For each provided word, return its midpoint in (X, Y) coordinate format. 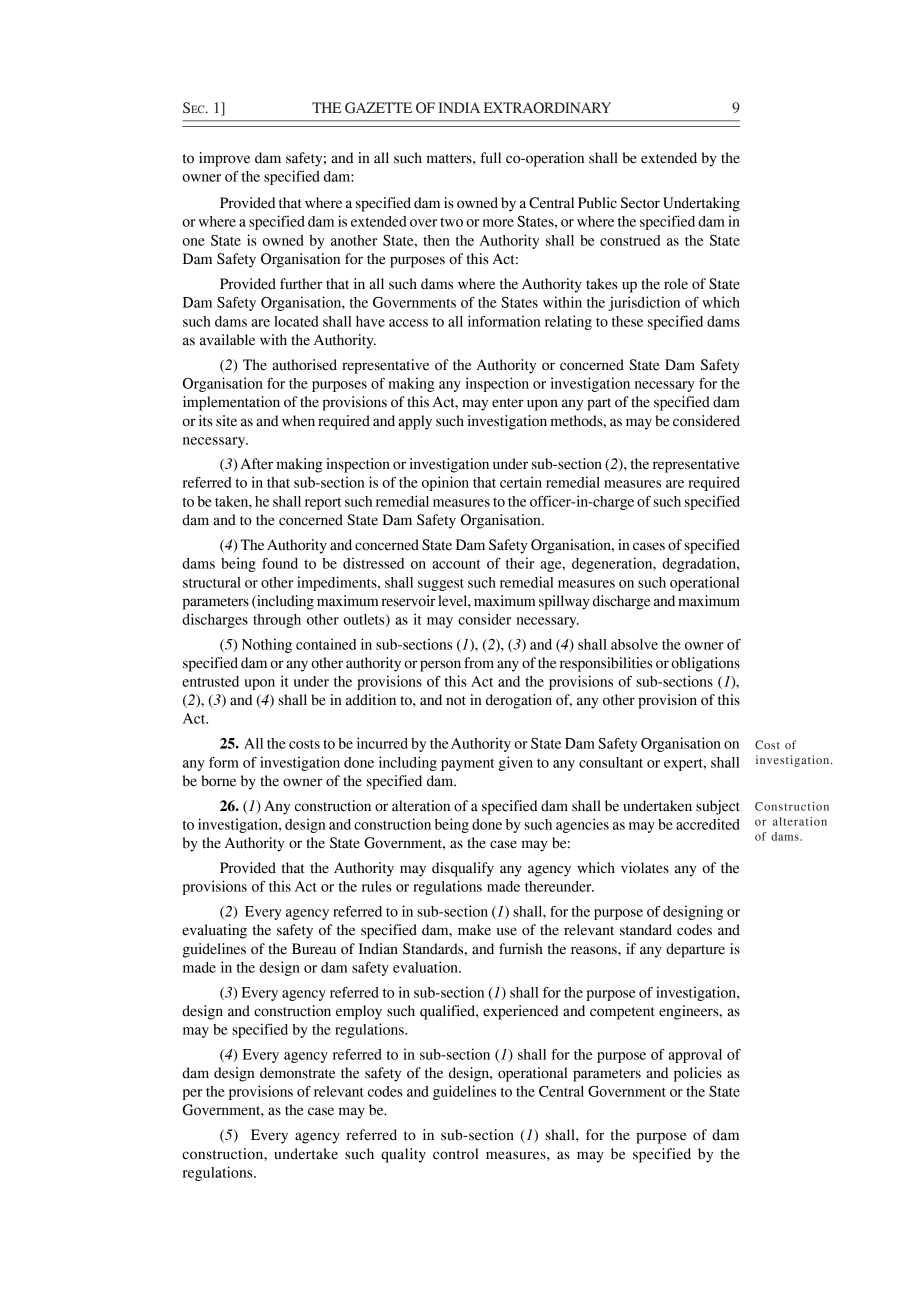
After (256, 464)
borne (218, 781)
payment (467, 764)
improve (224, 159)
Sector (640, 203)
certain (521, 482)
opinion (445, 483)
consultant (611, 762)
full (490, 158)
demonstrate (297, 1073)
